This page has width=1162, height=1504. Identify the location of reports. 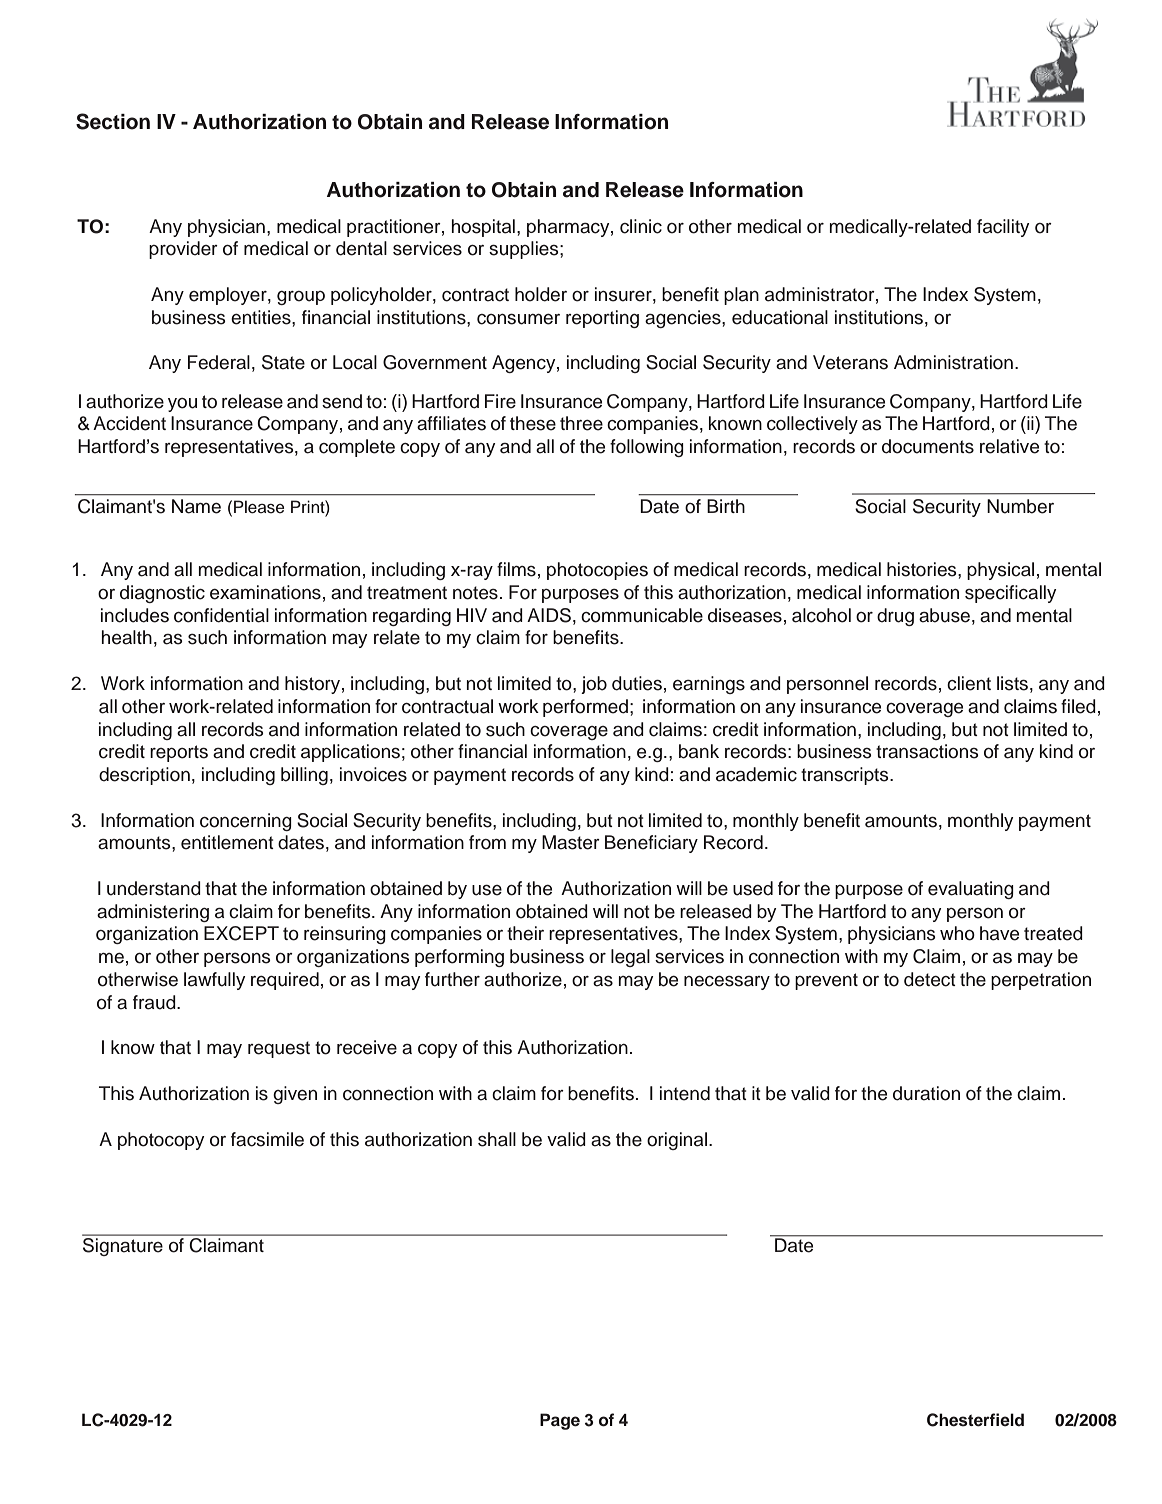
(179, 753).
